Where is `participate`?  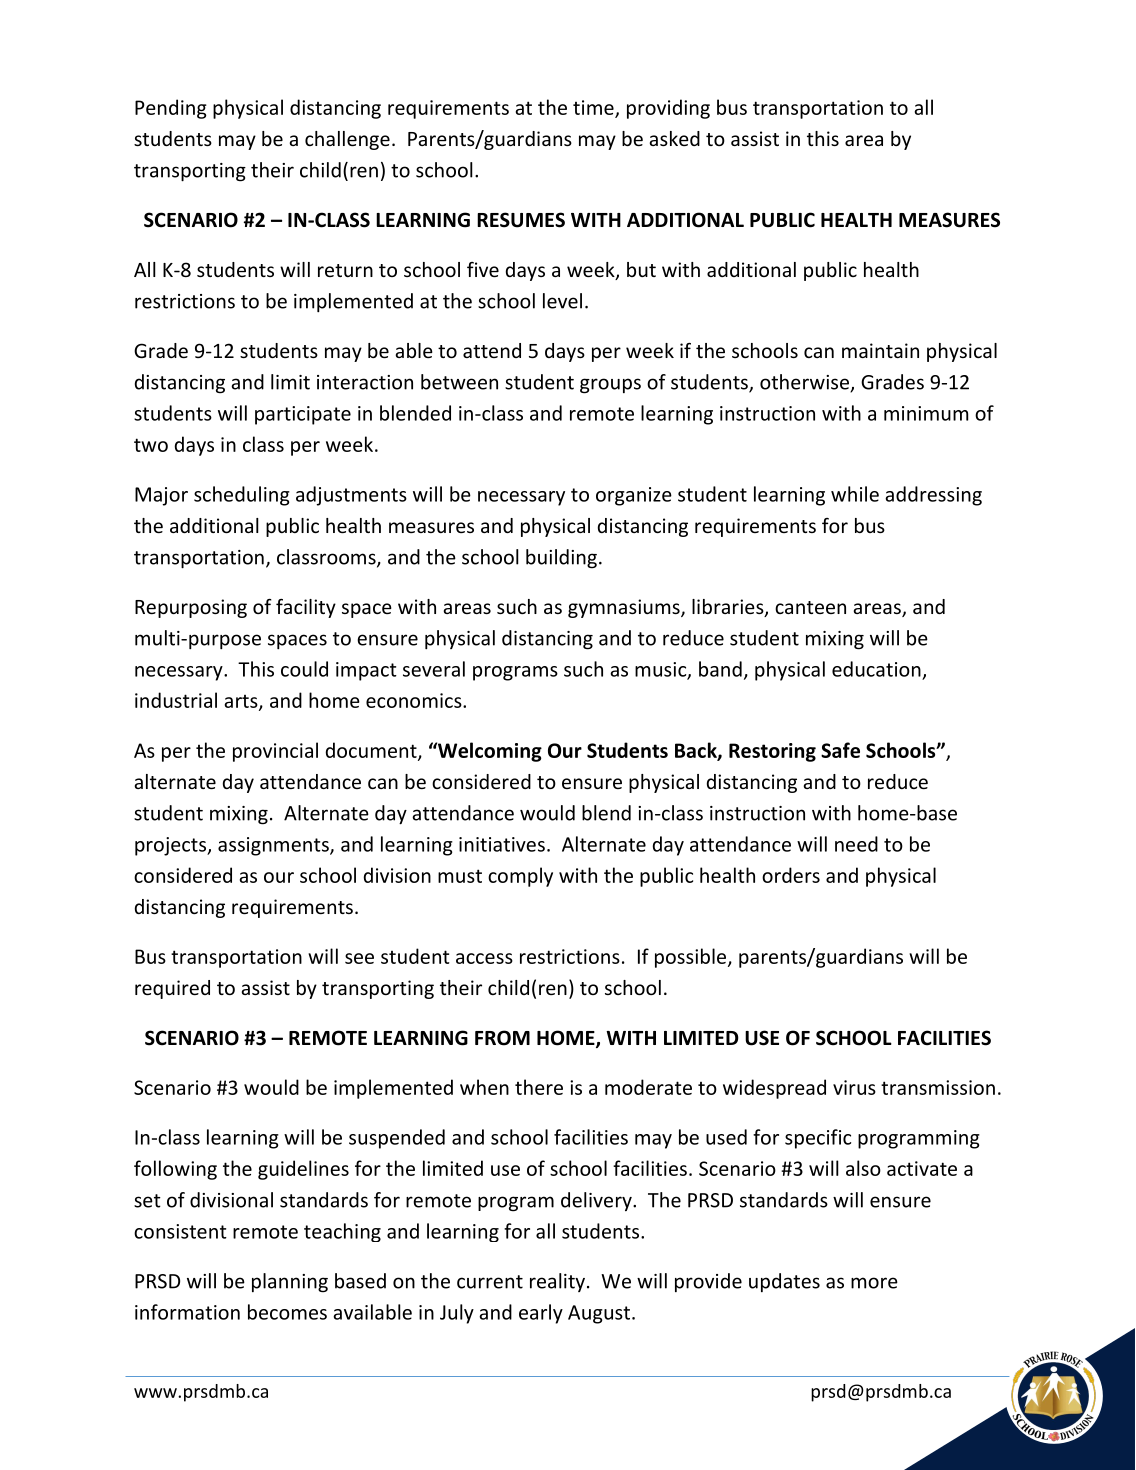 participate is located at coordinates (303, 415).
